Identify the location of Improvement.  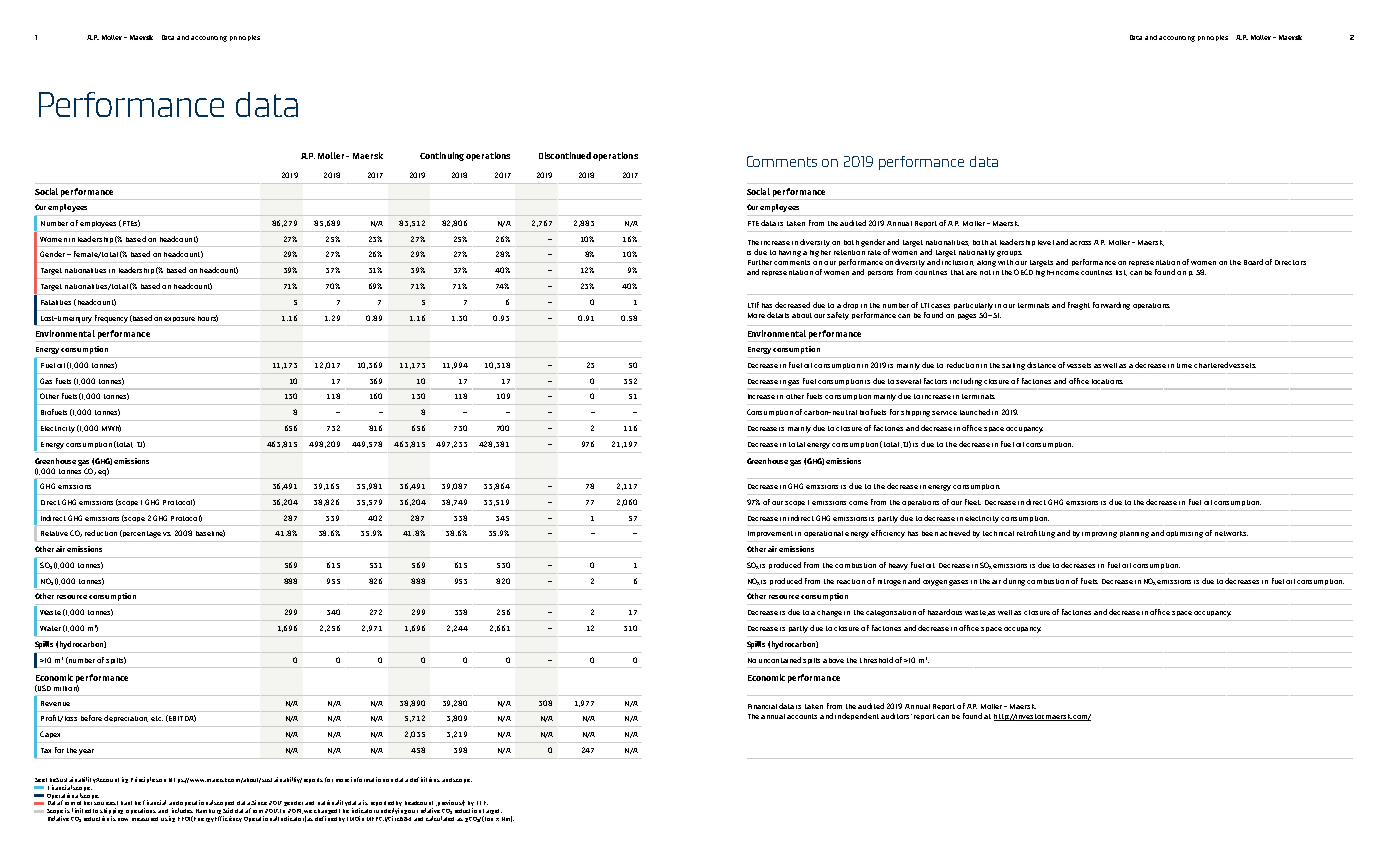
(770, 534).
